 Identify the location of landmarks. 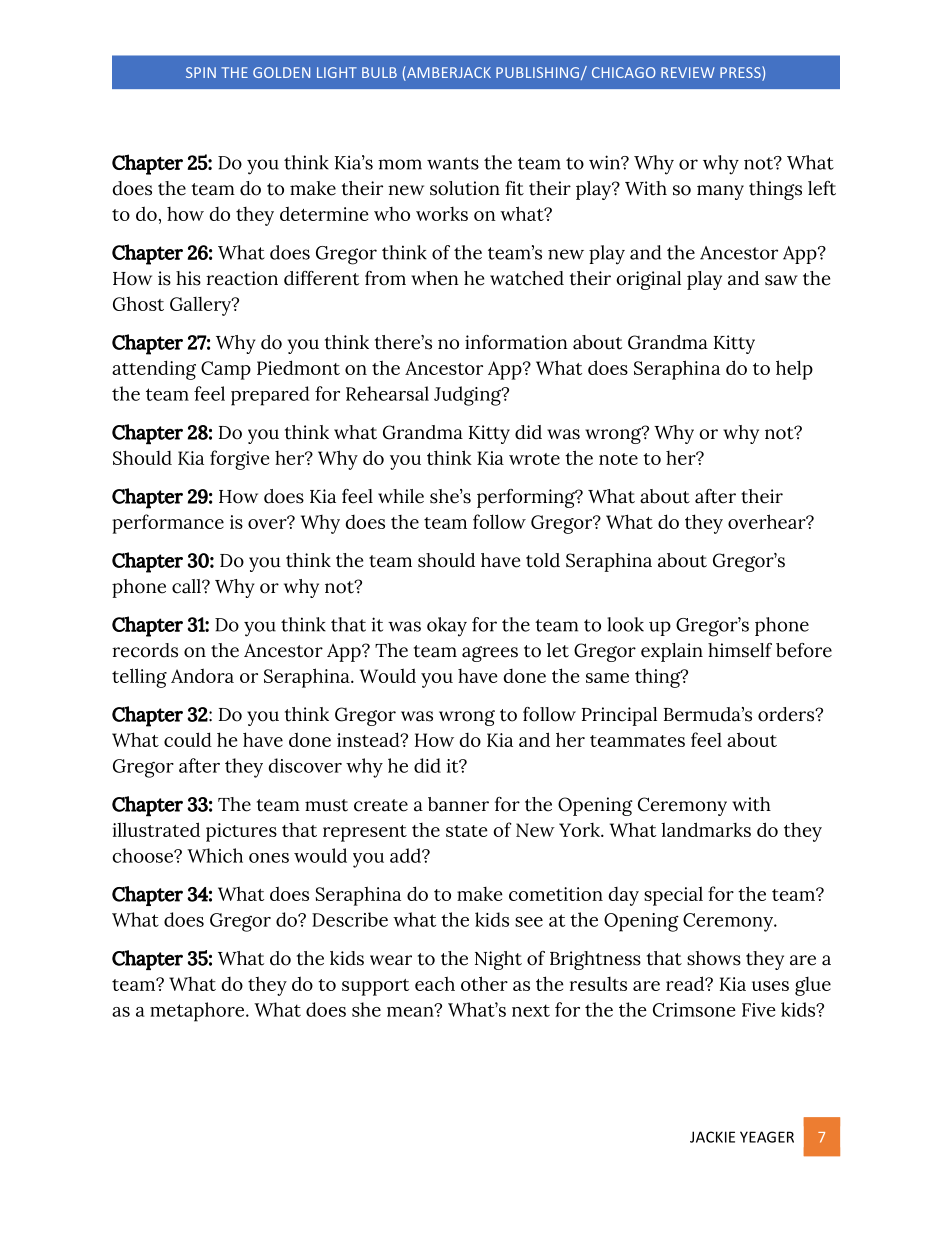
(706, 829).
